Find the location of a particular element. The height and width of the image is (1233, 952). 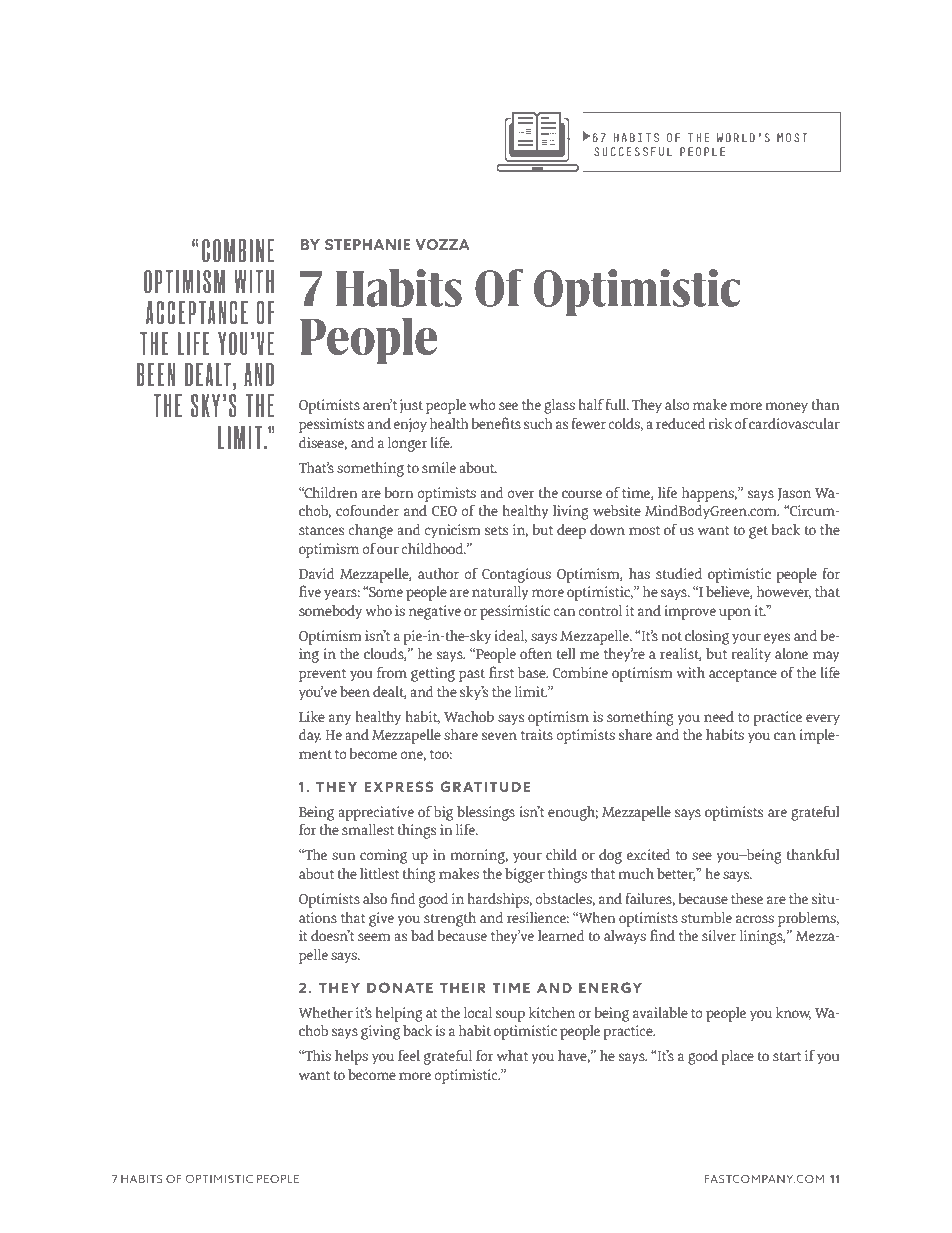

STEPHANIE is located at coordinates (368, 244).
